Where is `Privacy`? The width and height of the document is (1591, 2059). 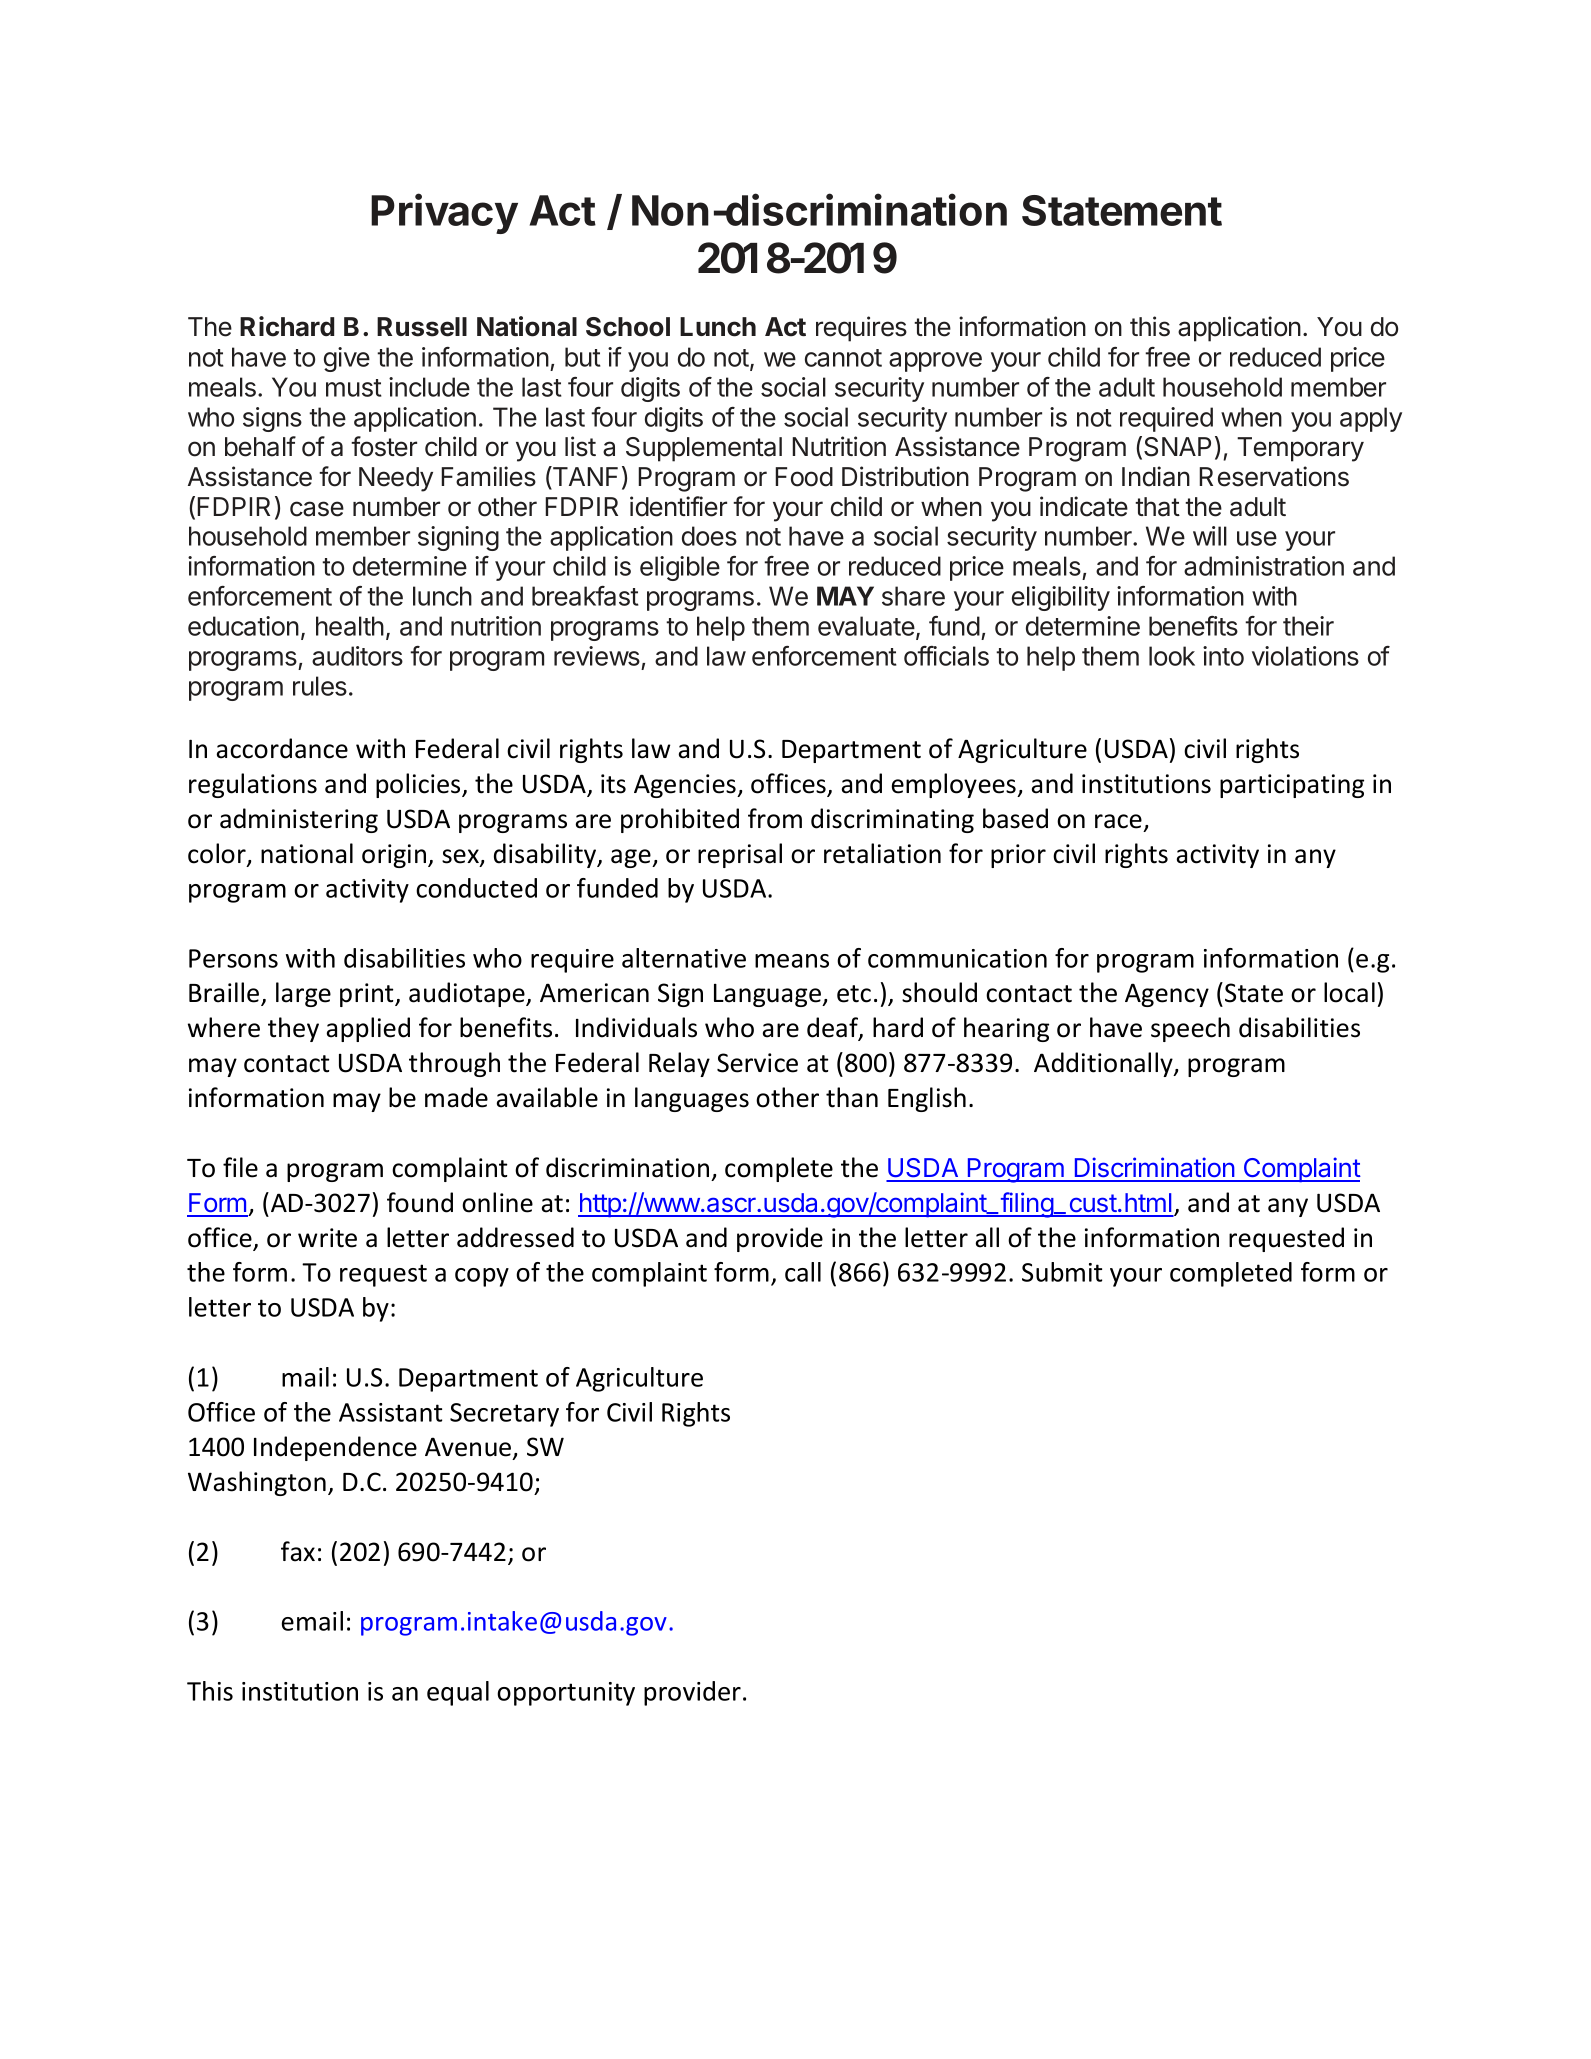
Privacy is located at coordinates (444, 213).
